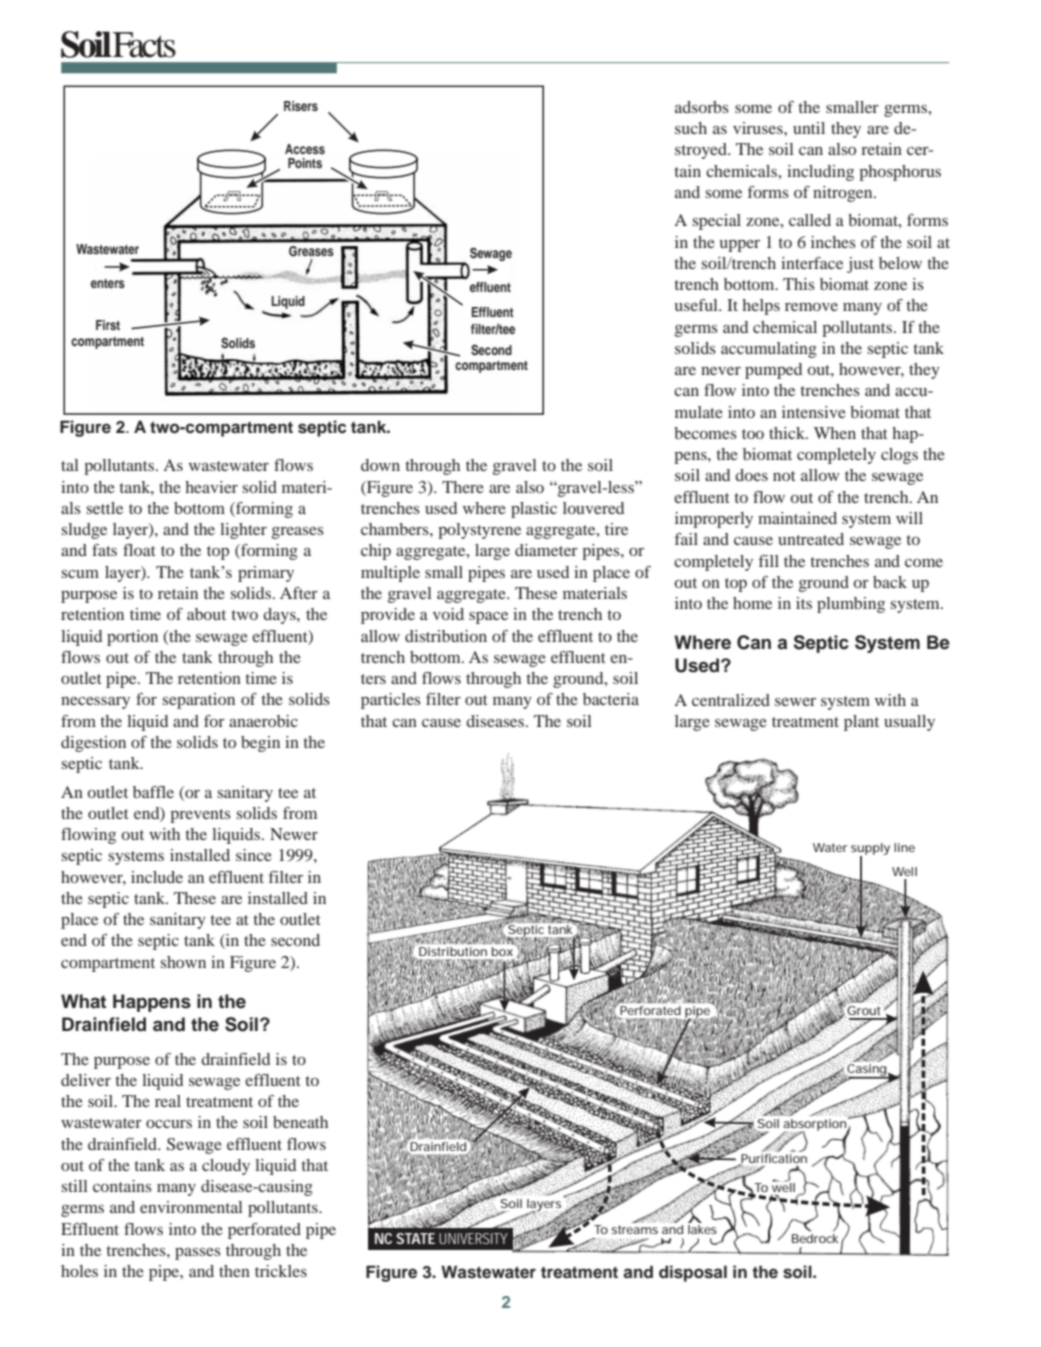 The image size is (1041, 1347). Describe the element at coordinates (870, 850) in the screenshot. I see `supply` at that location.
